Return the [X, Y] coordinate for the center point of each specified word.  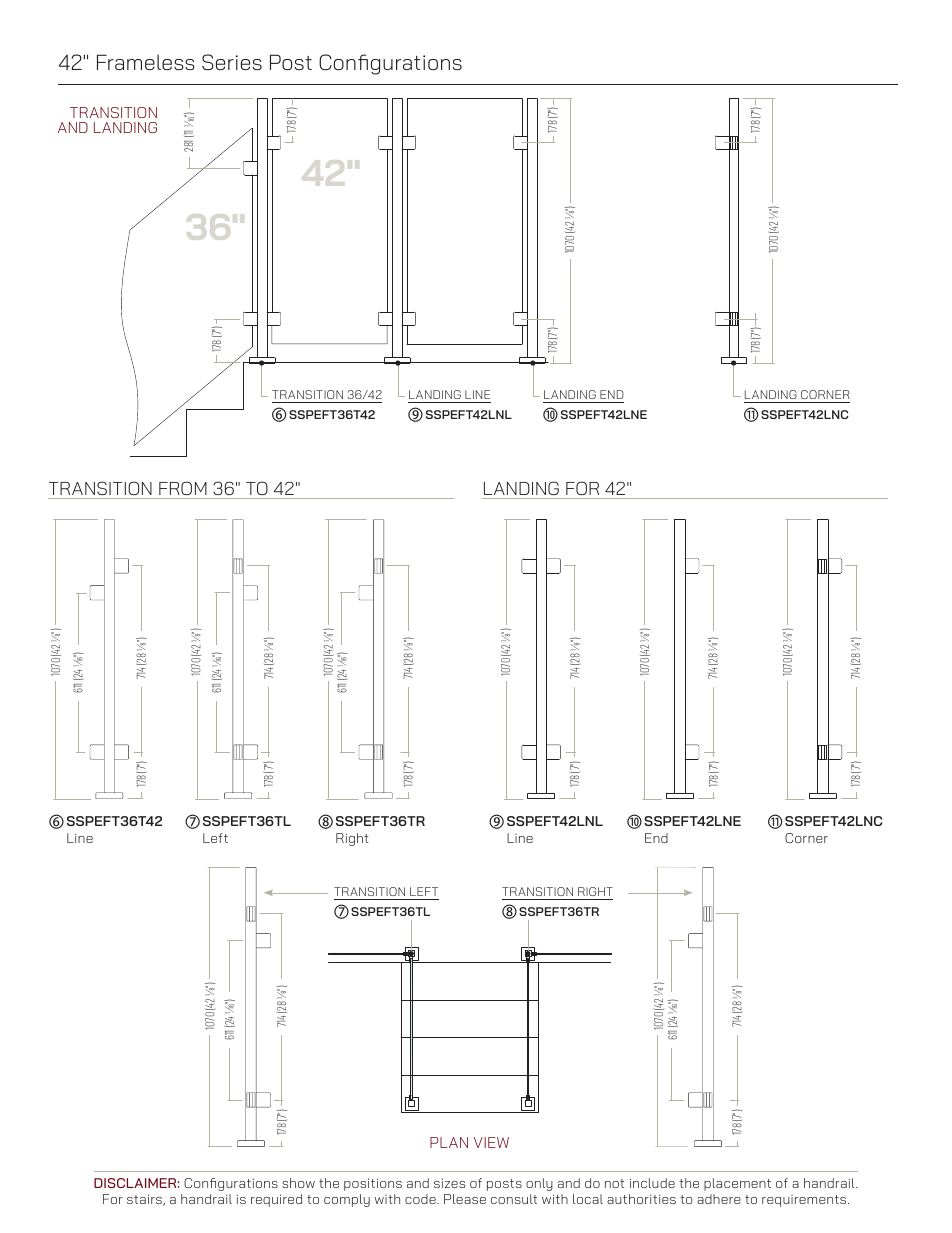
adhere [719, 1199]
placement [737, 1184]
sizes [449, 1183]
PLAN [449, 1142]
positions [373, 1184]
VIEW [491, 1142]
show [298, 1183]
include [652, 1183]
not [614, 1183]
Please [465, 1199]
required [276, 1200]
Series [232, 62]
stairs [145, 1200]
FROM [183, 488]
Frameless [146, 62]
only [539, 1184]
